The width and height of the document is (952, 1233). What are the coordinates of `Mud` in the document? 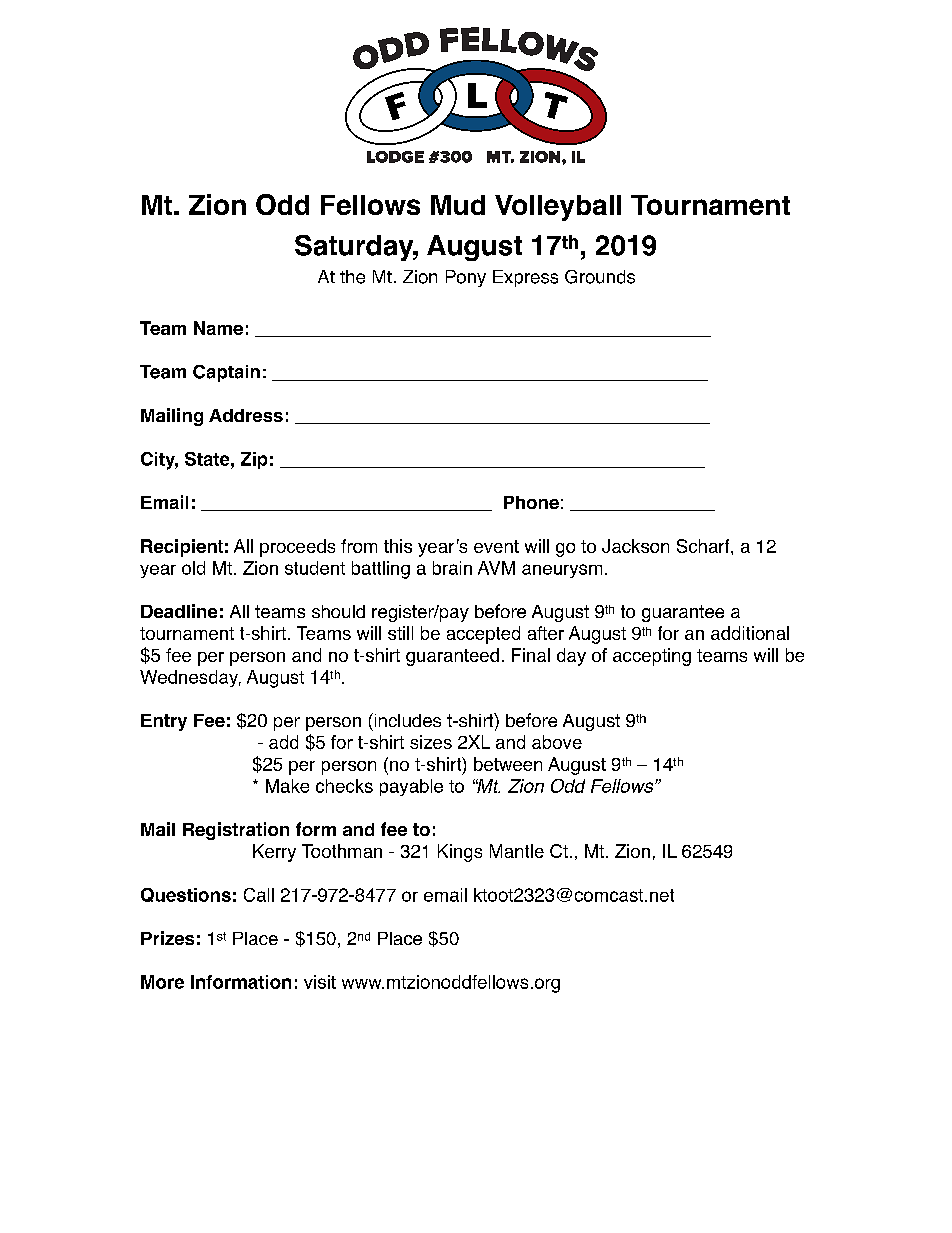 It's located at (458, 205).
